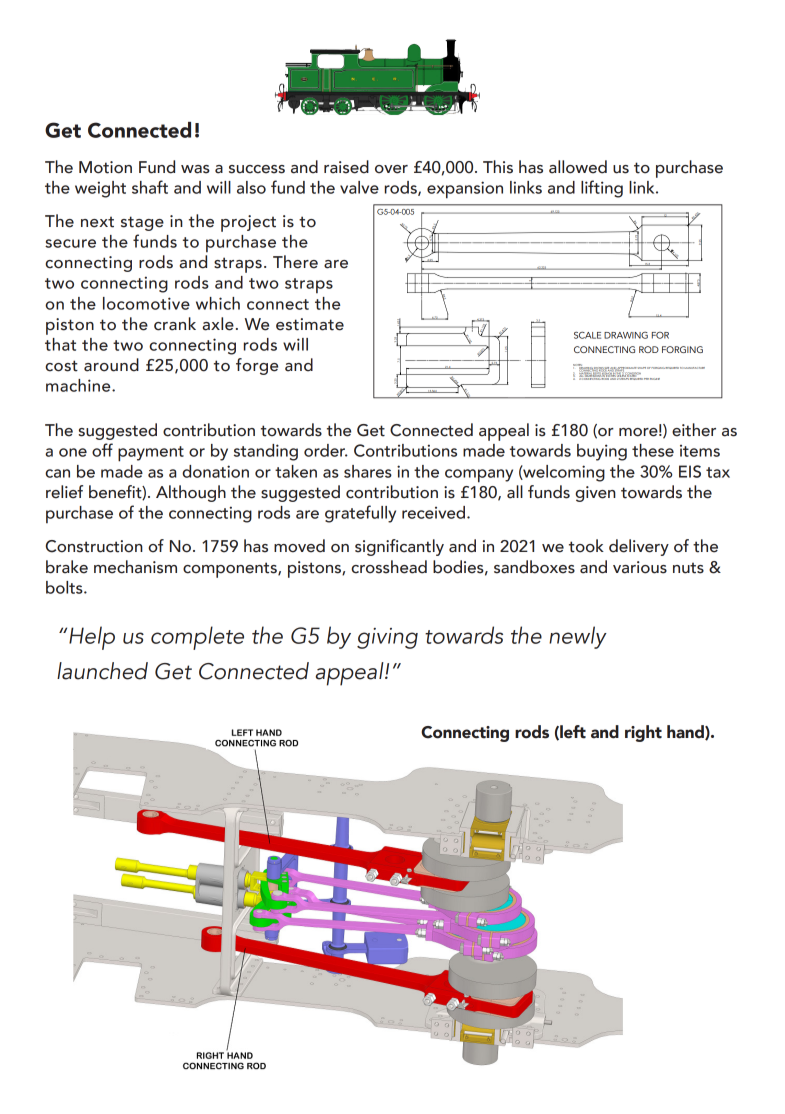 The image size is (785, 1114). I want to click on Construction, so click(94, 546).
